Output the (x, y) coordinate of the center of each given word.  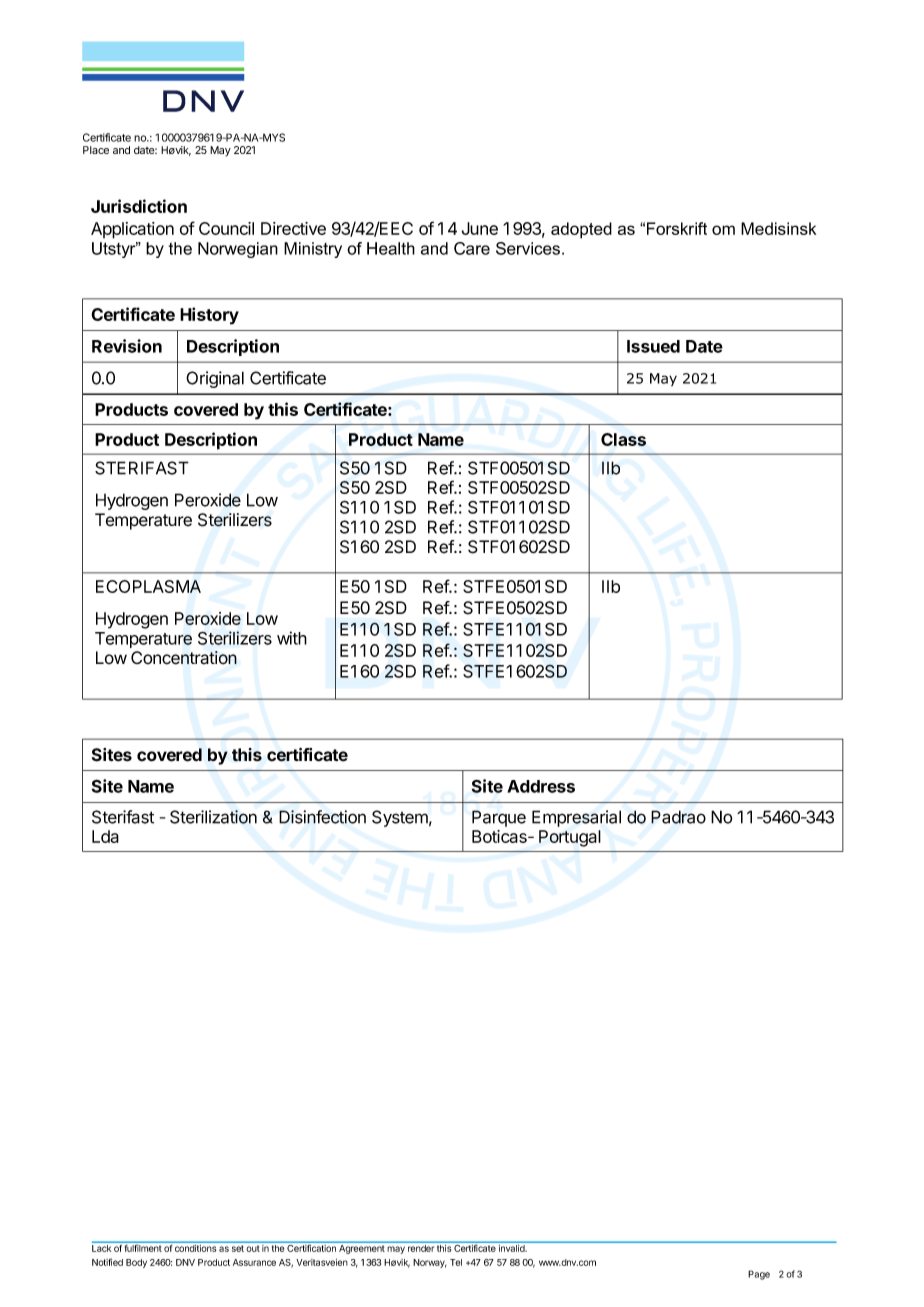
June (480, 228)
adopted (581, 230)
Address (541, 786)
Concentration (184, 658)
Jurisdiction (139, 206)
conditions (195, 1248)
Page (759, 1275)
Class (623, 439)
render (421, 1248)
